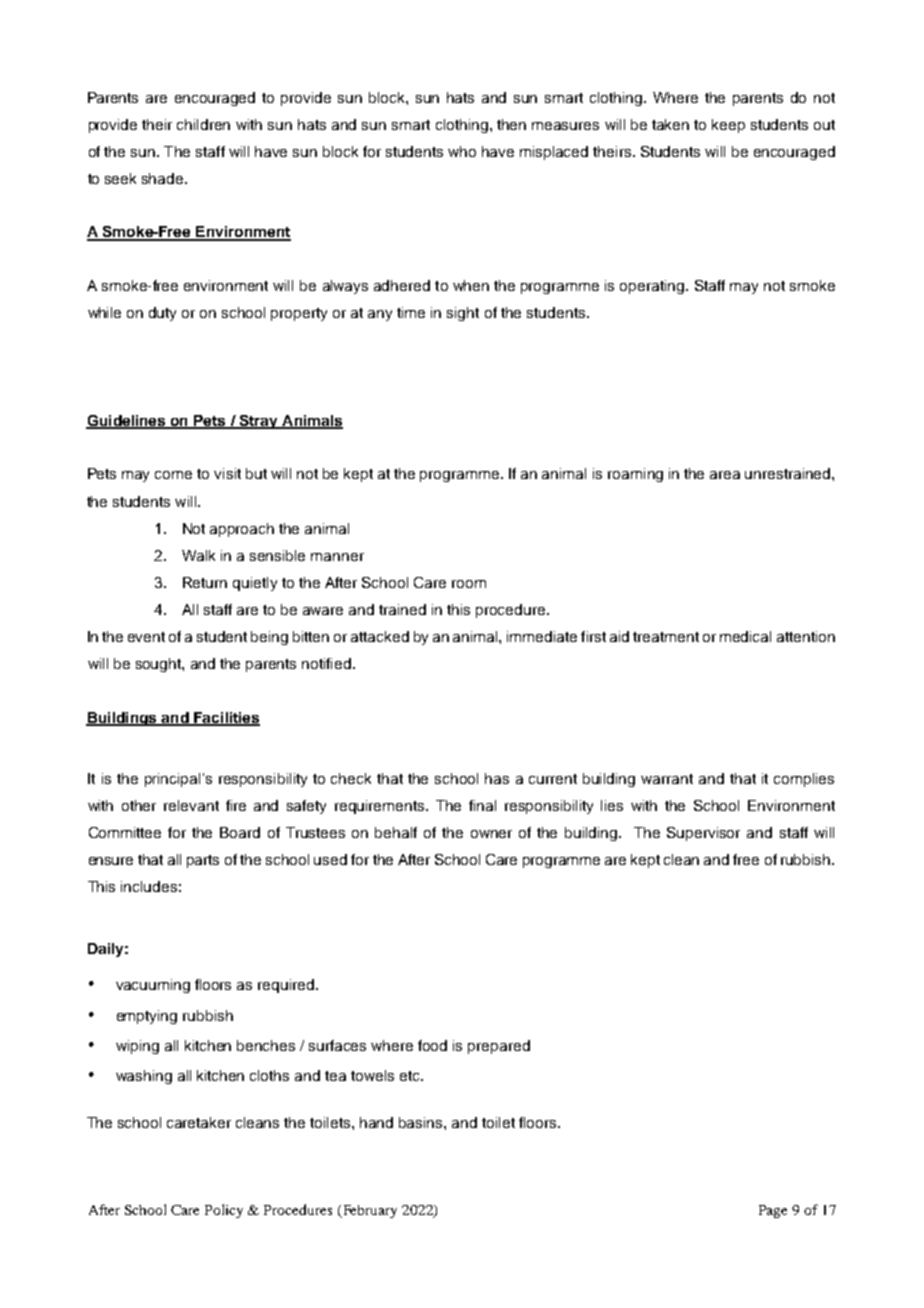 The height and width of the image is (1308, 924). Describe the element at coordinates (728, 126) in the image. I see `keep` at that location.
